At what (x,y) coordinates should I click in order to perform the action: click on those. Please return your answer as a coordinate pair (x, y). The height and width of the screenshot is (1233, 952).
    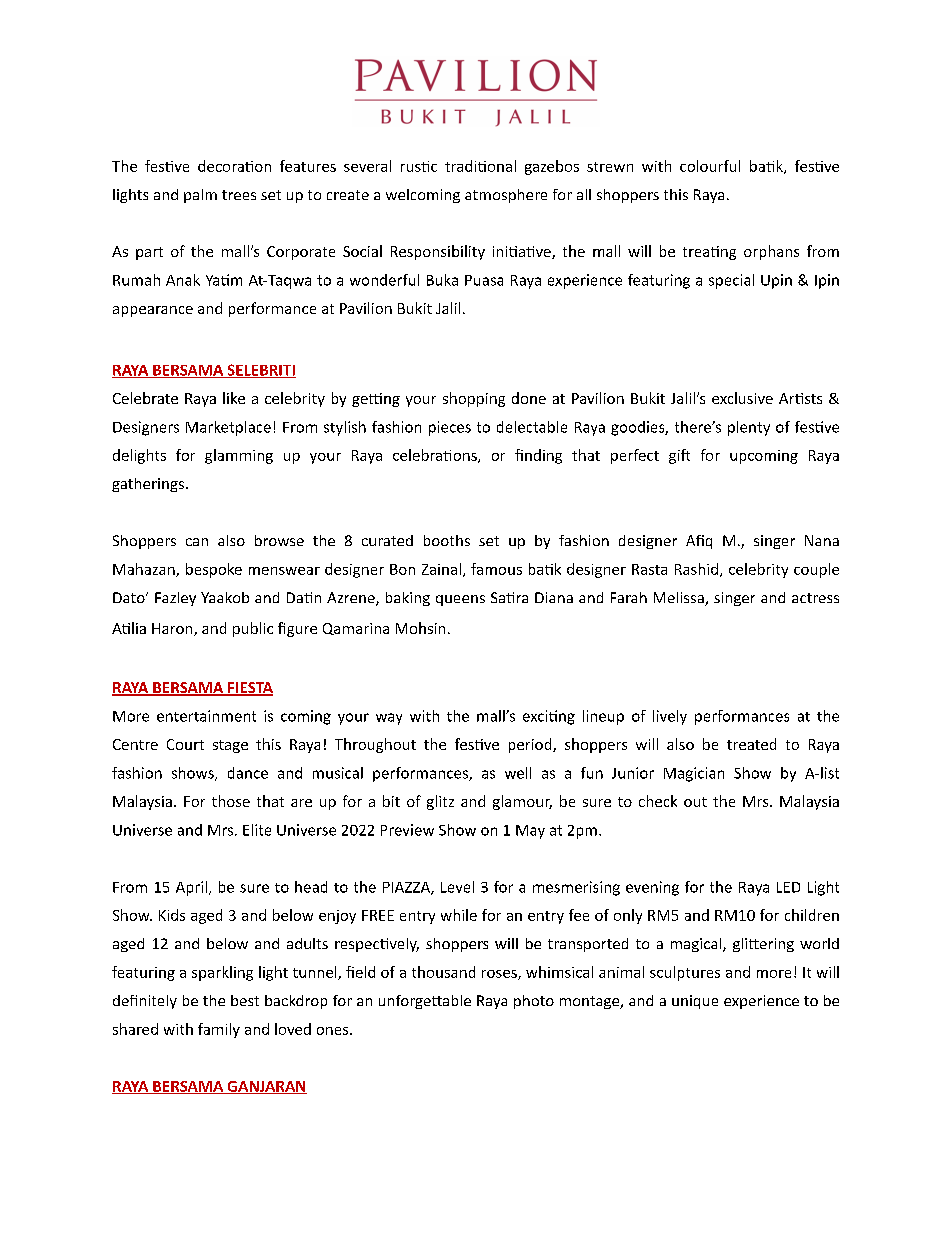
    Looking at the image, I should click on (231, 801).
